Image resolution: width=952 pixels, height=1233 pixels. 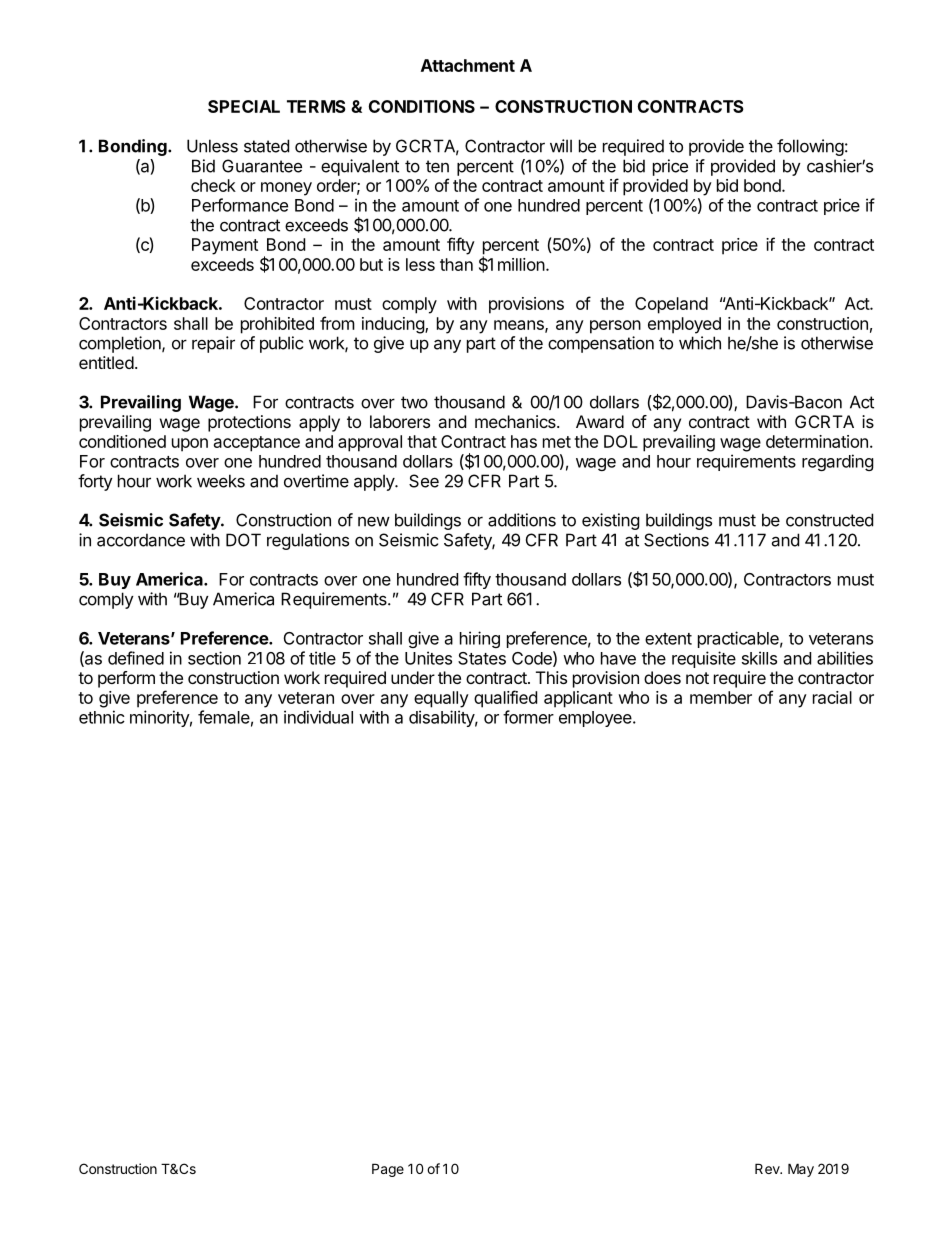 I want to click on means, so click(x=520, y=326).
